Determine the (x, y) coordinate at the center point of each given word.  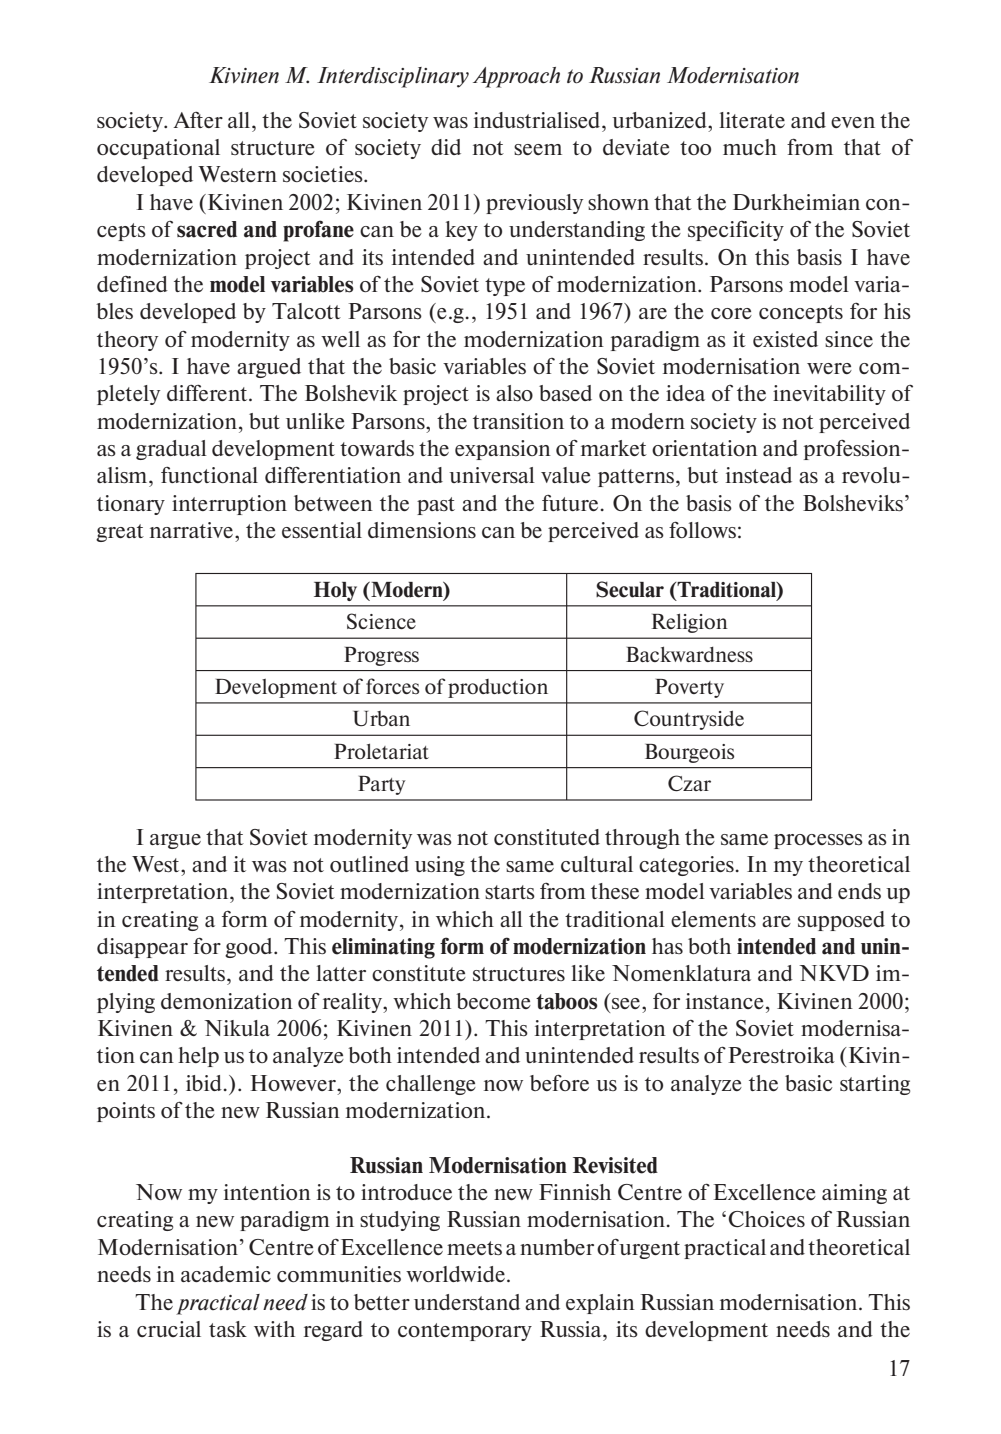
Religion (689, 623)
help (198, 1057)
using (440, 866)
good (250, 948)
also (514, 393)
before (559, 1082)
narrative (193, 530)
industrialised (538, 120)
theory (127, 341)
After (198, 120)
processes (818, 841)
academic (226, 1274)
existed (785, 339)
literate (752, 120)
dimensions (422, 530)
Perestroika (781, 1055)
